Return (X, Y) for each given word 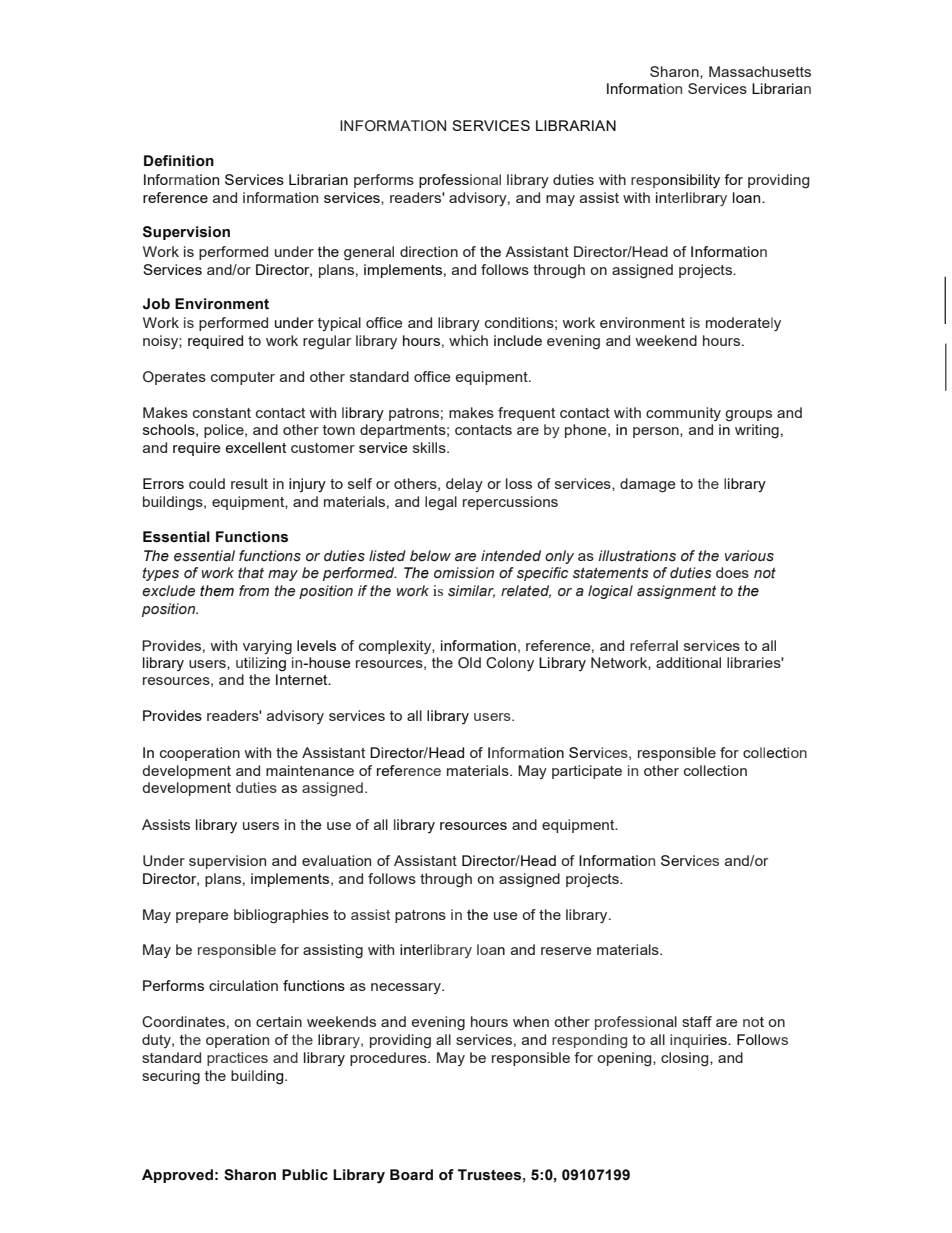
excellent (255, 447)
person (657, 432)
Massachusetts (760, 71)
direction (429, 251)
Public (305, 1175)
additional (688, 662)
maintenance (310, 770)
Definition (179, 161)
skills (430, 447)
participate (587, 772)
